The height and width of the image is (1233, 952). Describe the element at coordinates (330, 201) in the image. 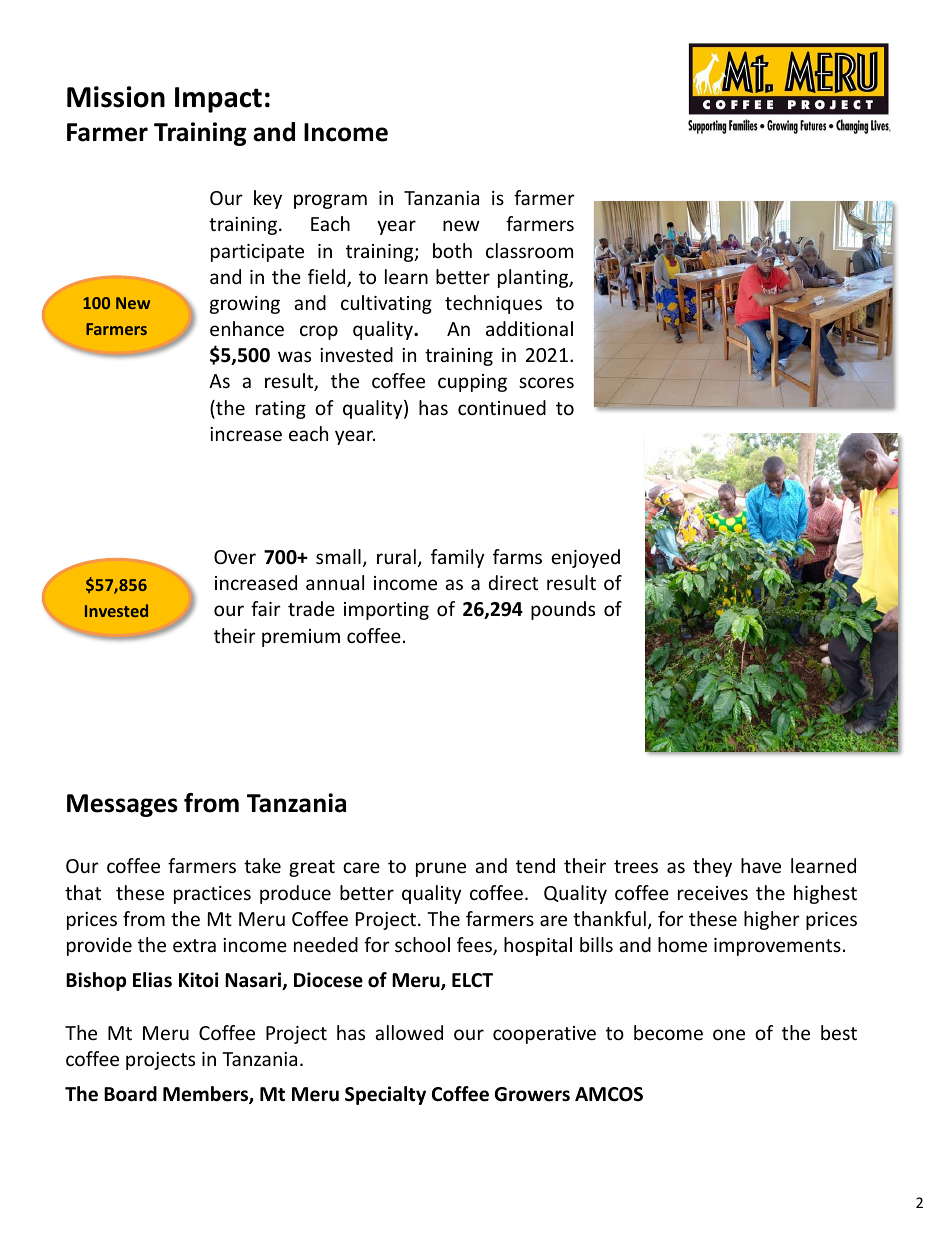

I see `program` at that location.
